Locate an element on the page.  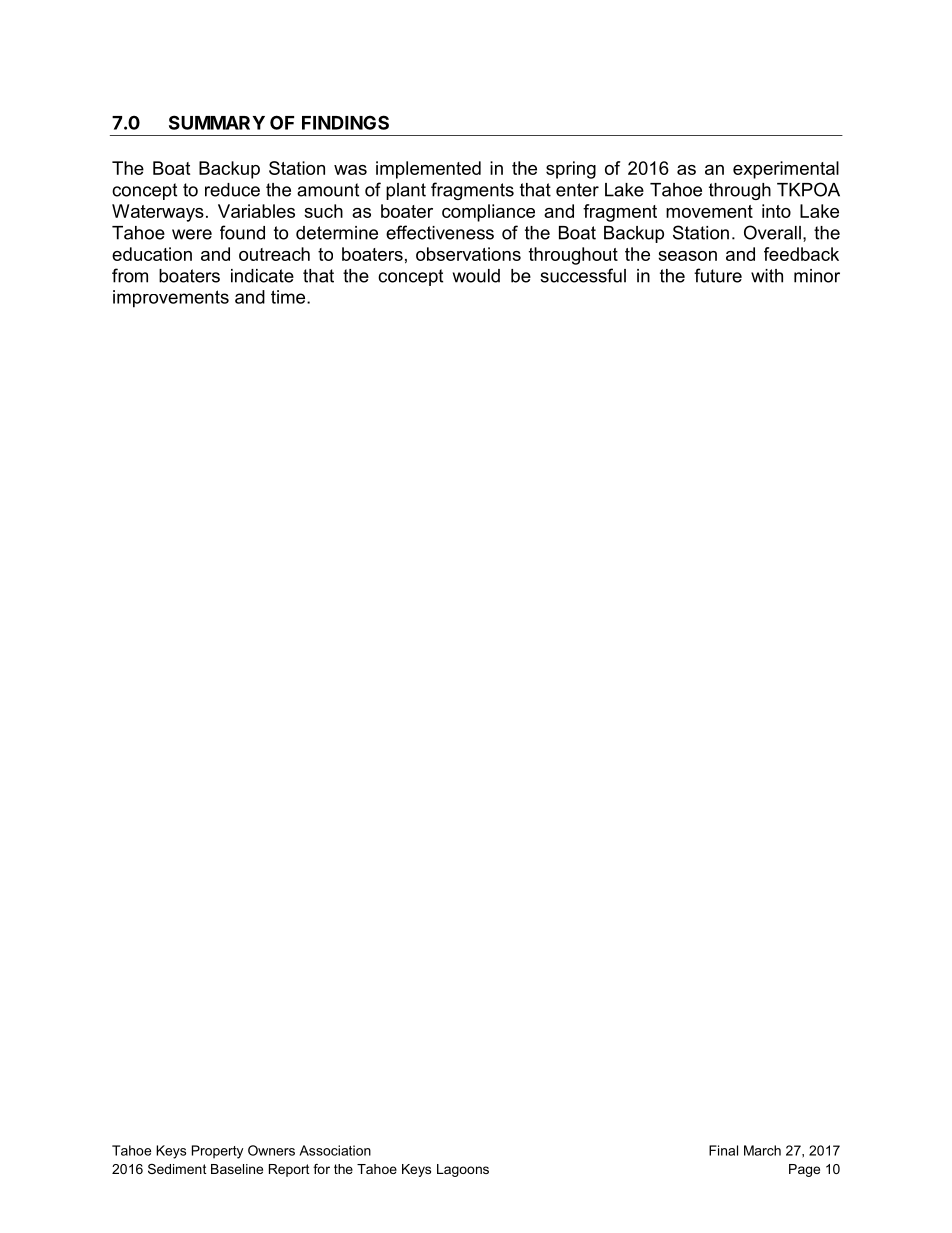
experimental is located at coordinates (786, 170).
